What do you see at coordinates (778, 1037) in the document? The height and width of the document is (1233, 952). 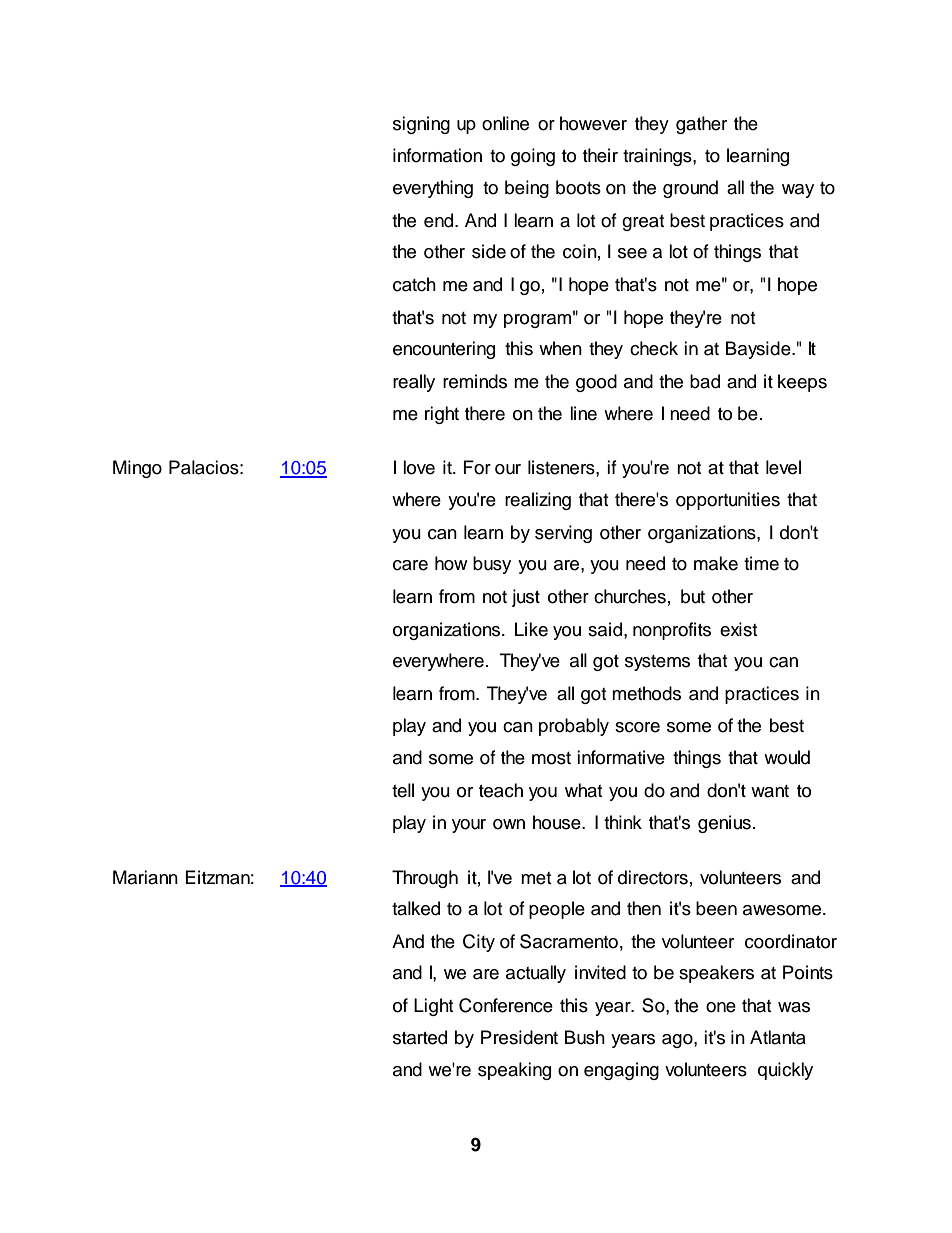 I see `Atlanta` at bounding box center [778, 1037].
